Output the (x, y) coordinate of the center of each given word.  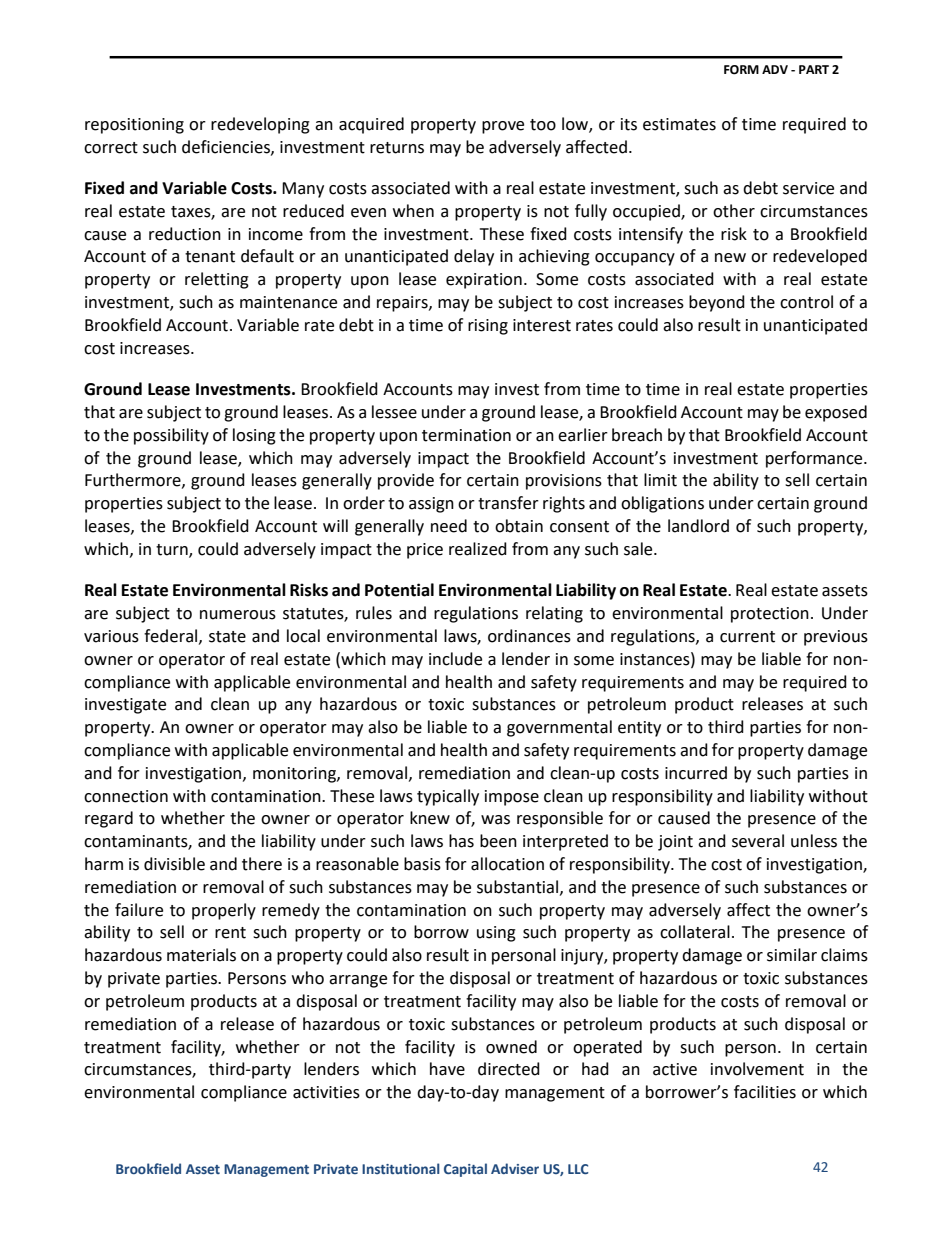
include (455, 659)
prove (503, 127)
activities (326, 1092)
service (808, 188)
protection (770, 615)
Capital (465, 1170)
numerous (238, 615)
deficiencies (227, 147)
